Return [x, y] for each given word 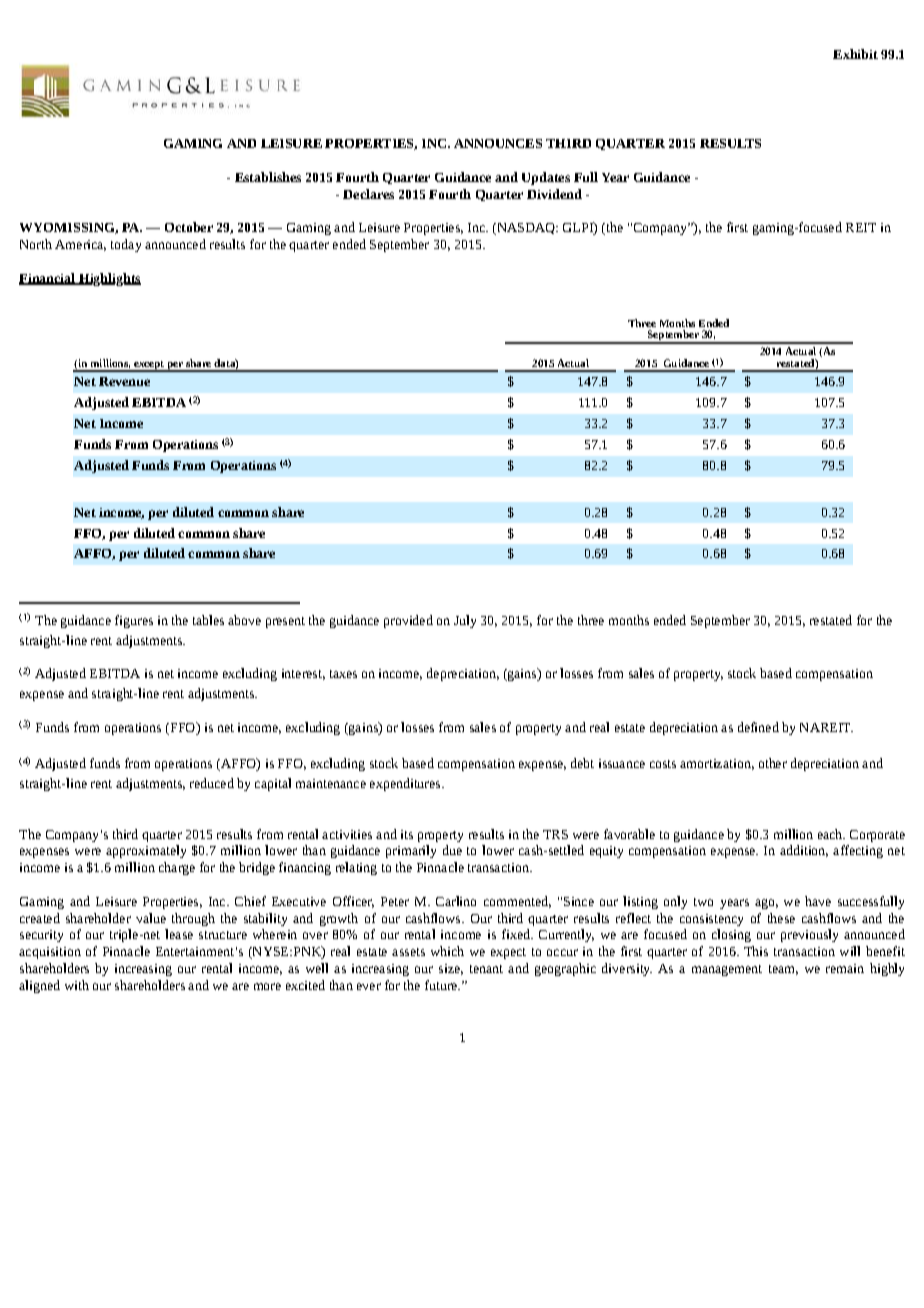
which [447, 951]
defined [758, 727]
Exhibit [855, 54]
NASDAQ [526, 229]
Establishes [268, 177]
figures [134, 621]
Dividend [554, 194]
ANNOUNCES [498, 143]
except [149, 366]
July [465, 621]
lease [179, 934]
